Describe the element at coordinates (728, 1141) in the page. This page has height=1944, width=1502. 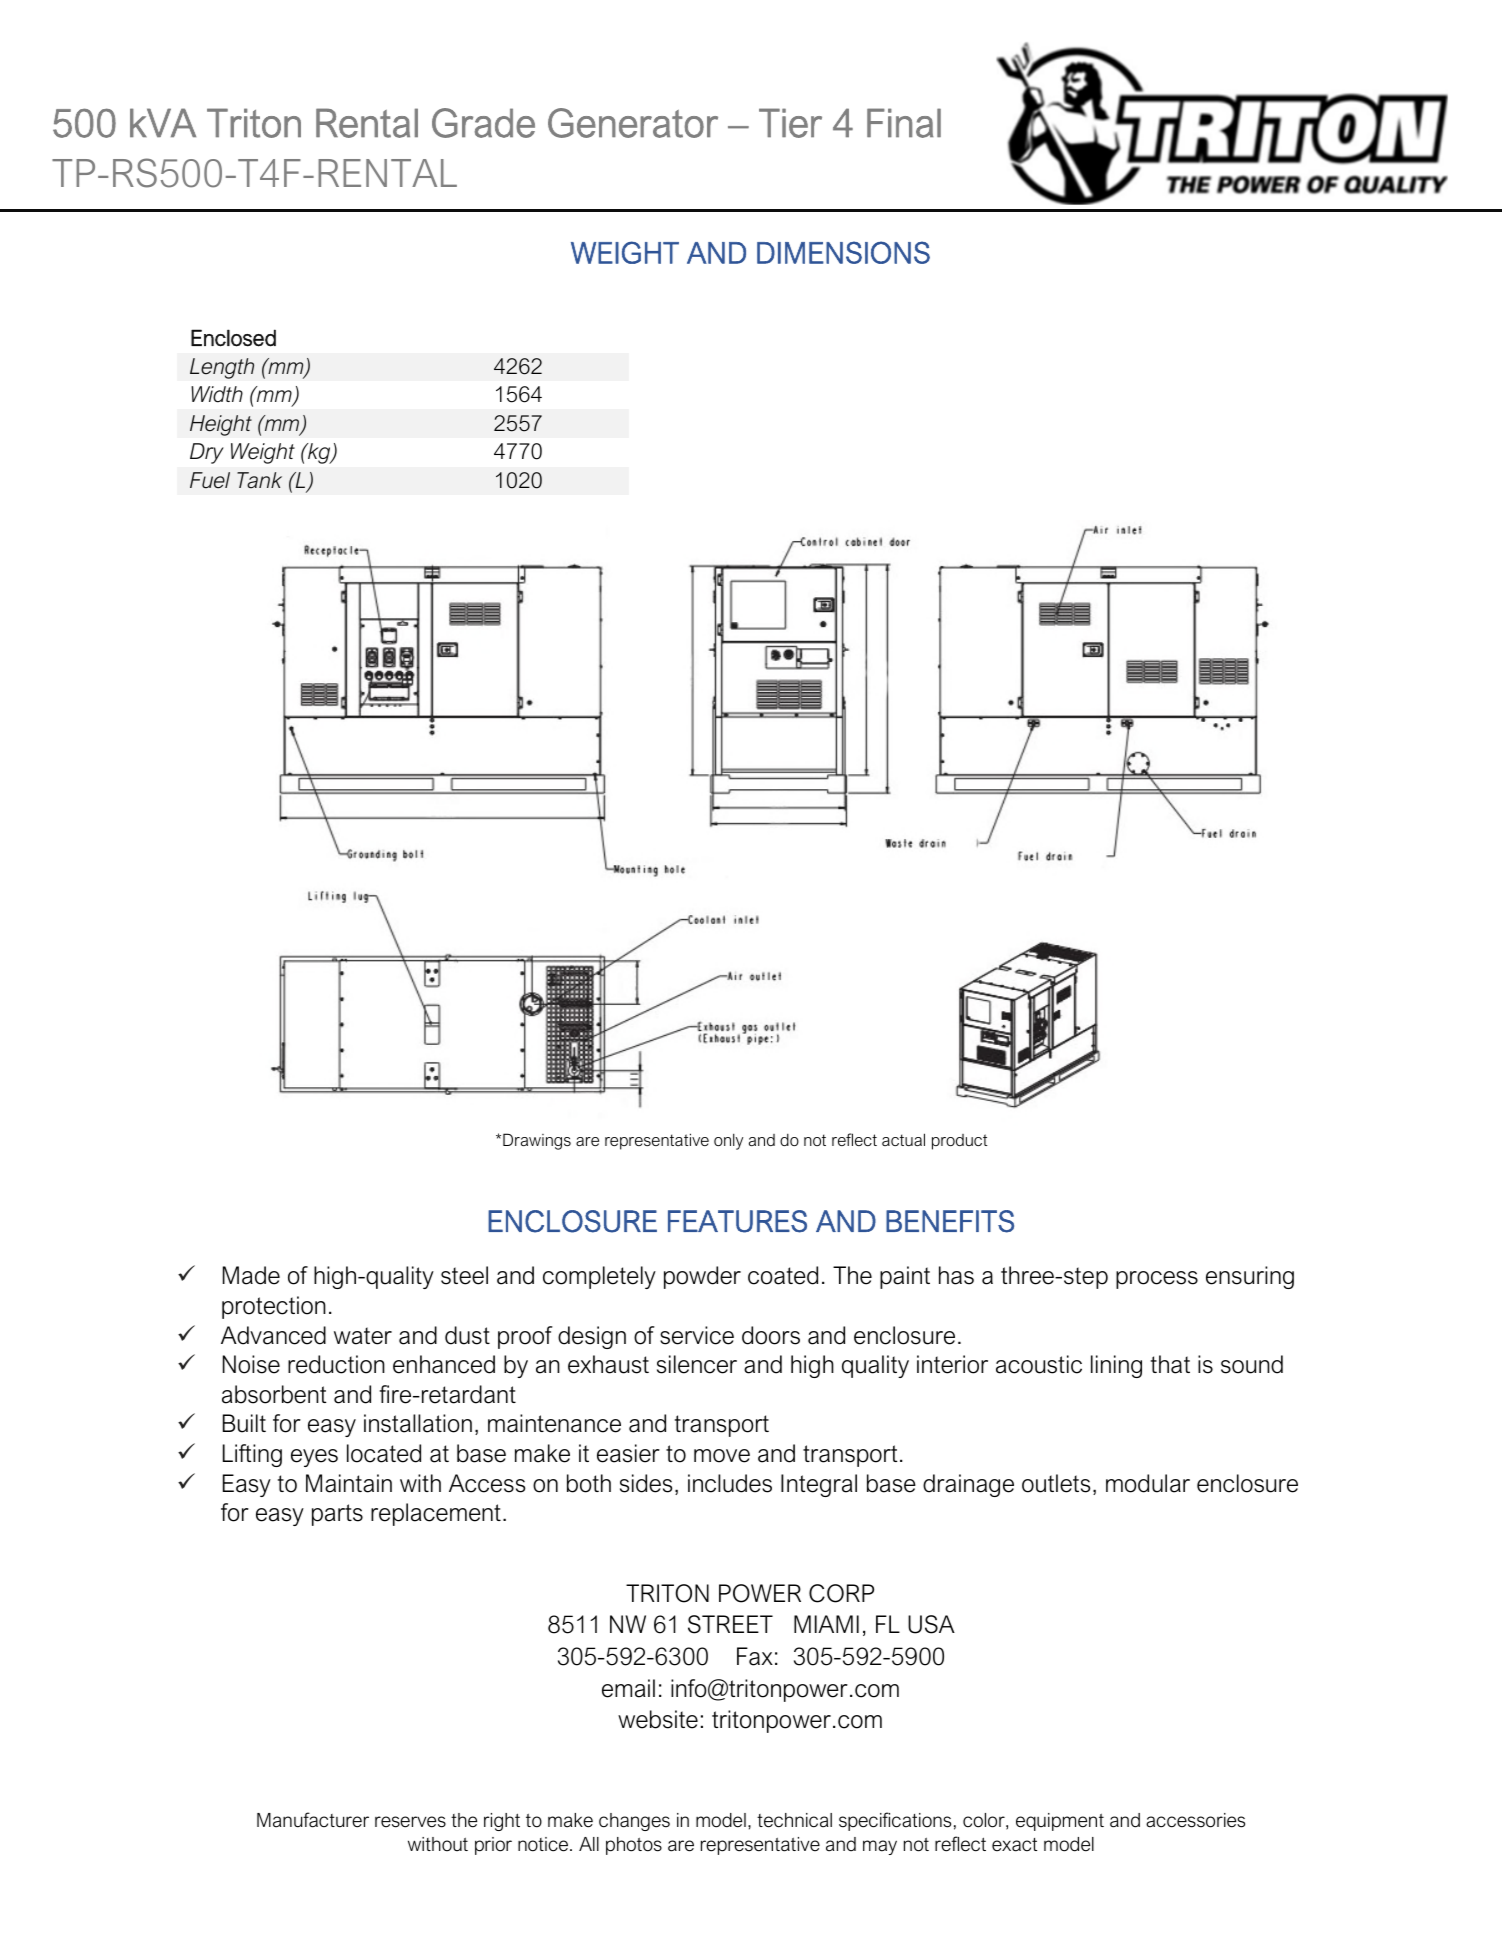
I see `only` at that location.
